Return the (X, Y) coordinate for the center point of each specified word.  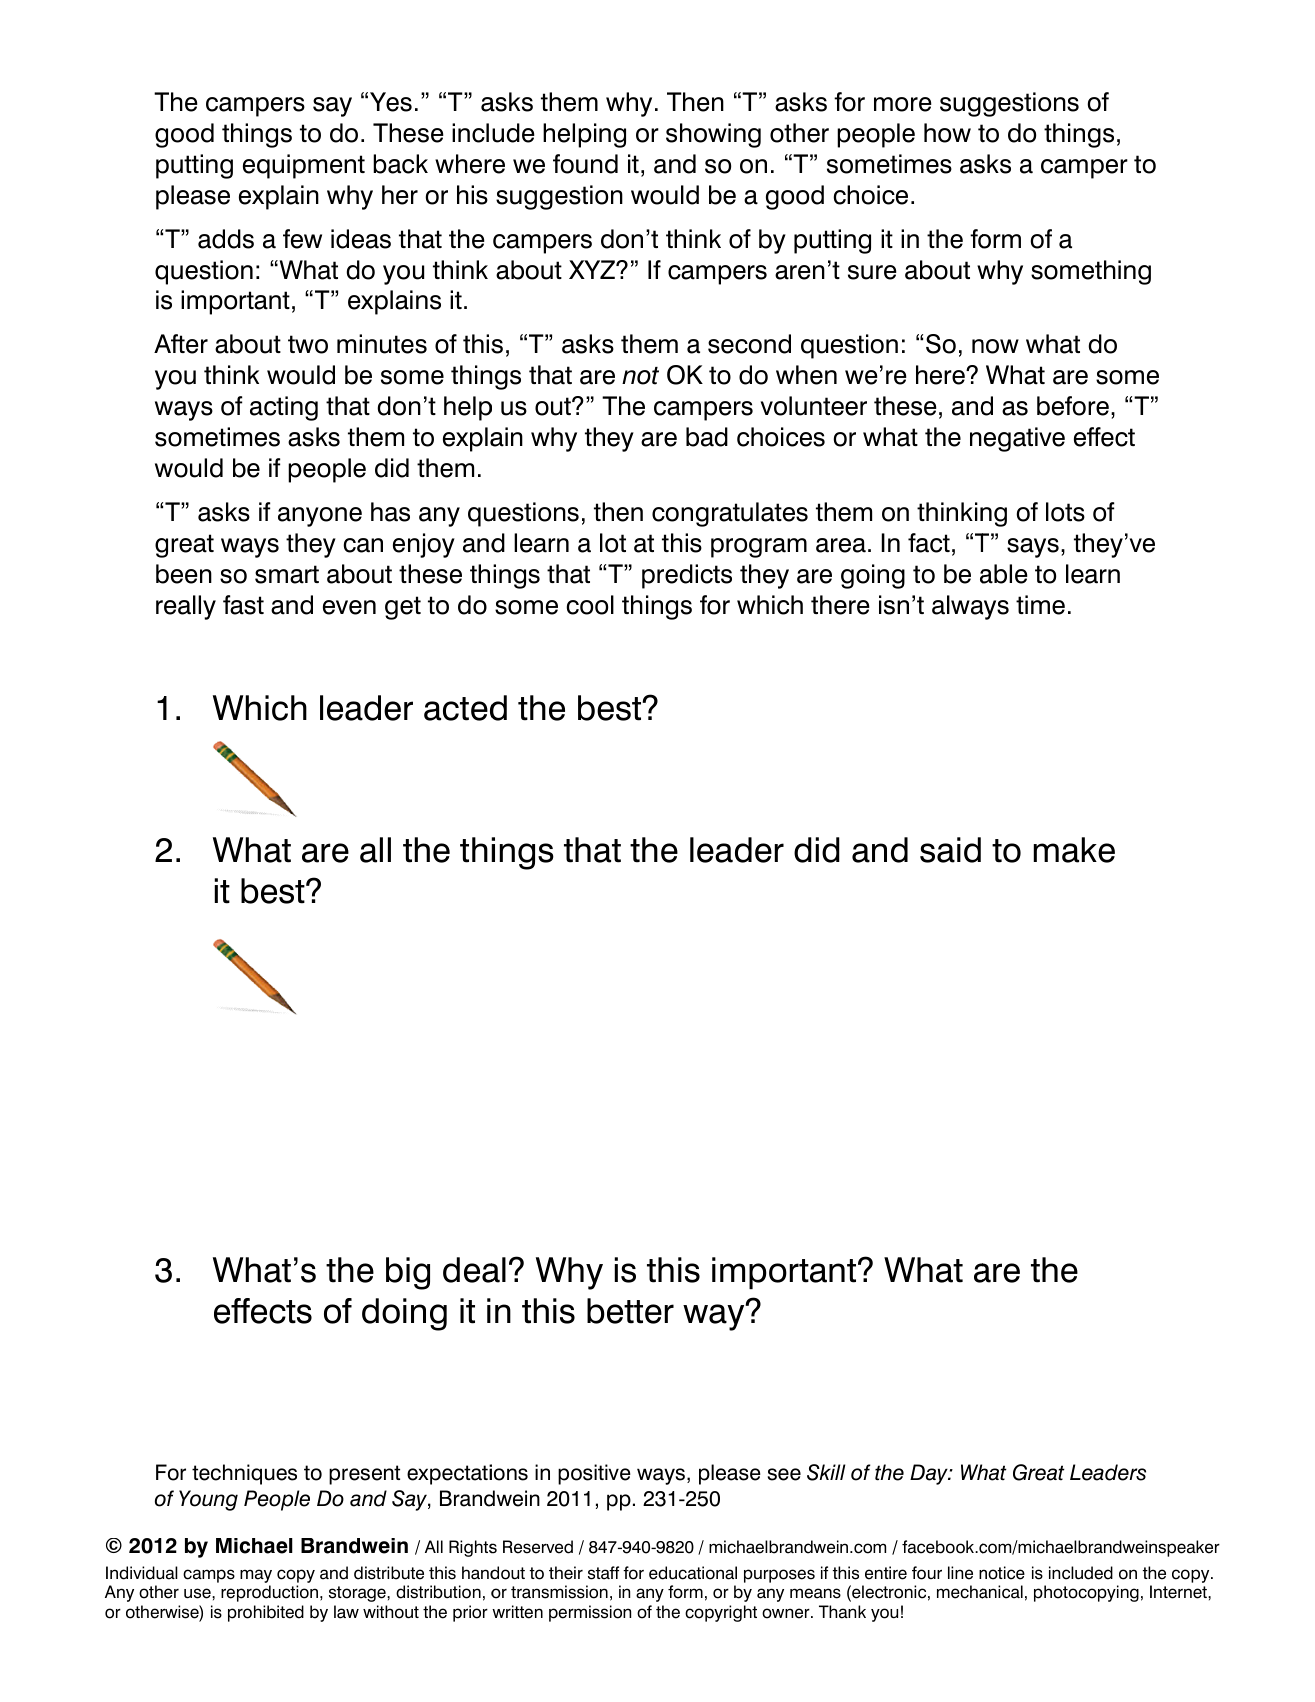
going (873, 576)
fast (243, 605)
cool (590, 605)
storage (358, 1594)
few (302, 239)
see (784, 1474)
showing (713, 135)
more (903, 104)
